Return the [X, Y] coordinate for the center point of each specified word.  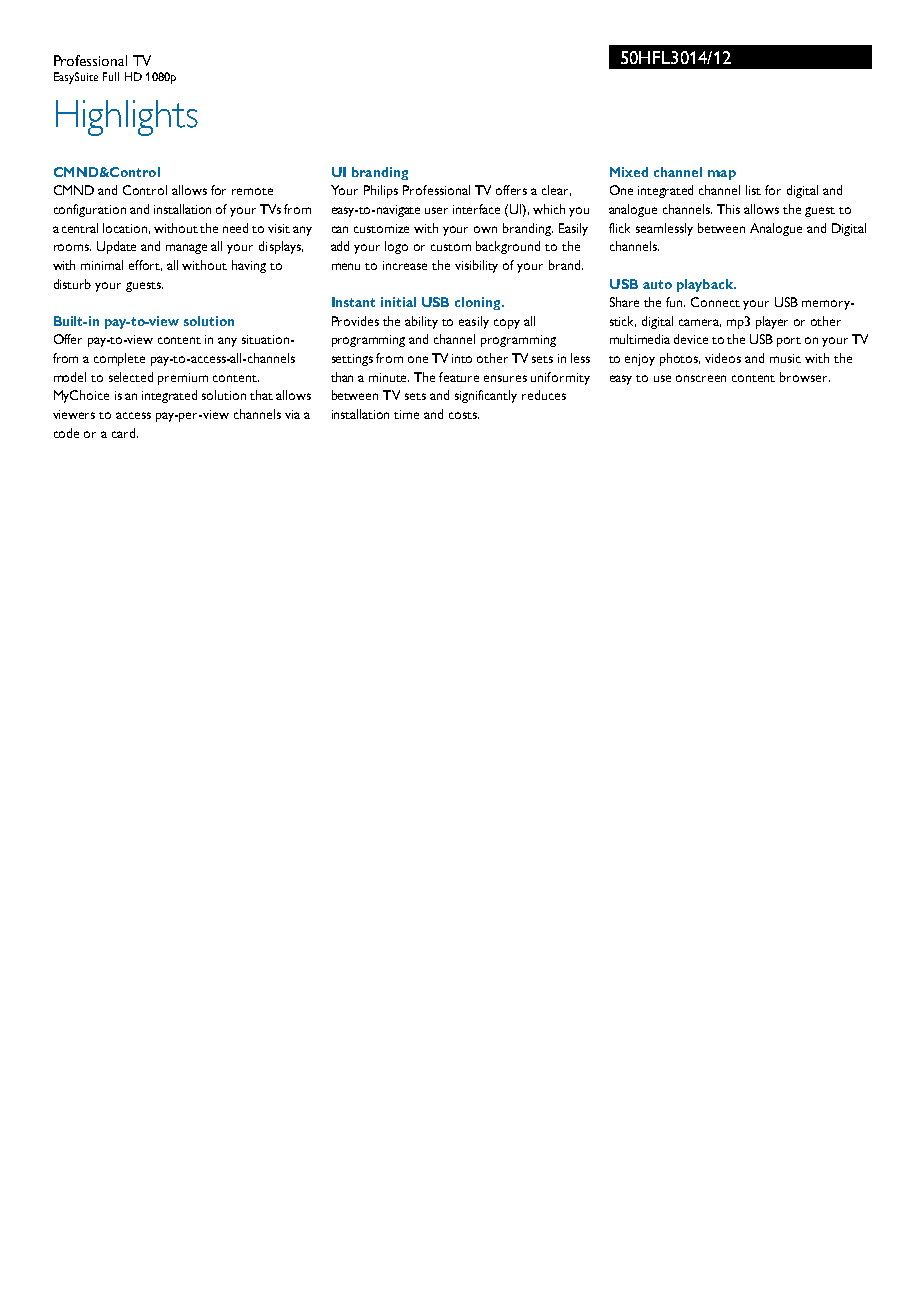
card [125, 433]
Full [111, 76]
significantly [486, 396]
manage [186, 249]
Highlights [127, 118]
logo [396, 247]
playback [706, 285]
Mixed [629, 172]
